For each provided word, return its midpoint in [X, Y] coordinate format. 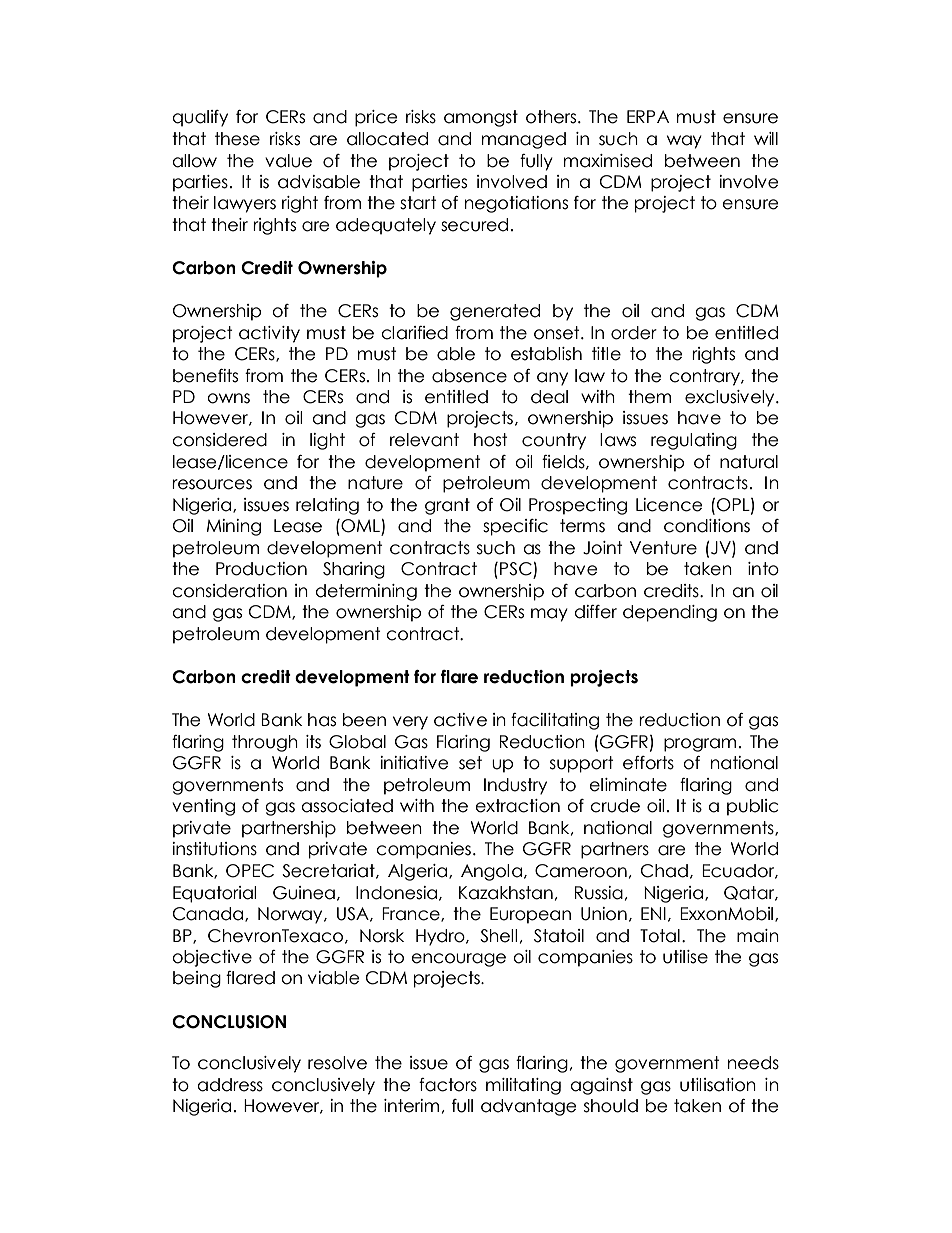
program [700, 745]
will [766, 138]
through [265, 743]
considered [219, 440]
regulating [694, 441]
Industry [515, 786]
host [491, 440]
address [230, 1085]
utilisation [718, 1085]
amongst [481, 118]
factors [448, 1085]
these [237, 139]
